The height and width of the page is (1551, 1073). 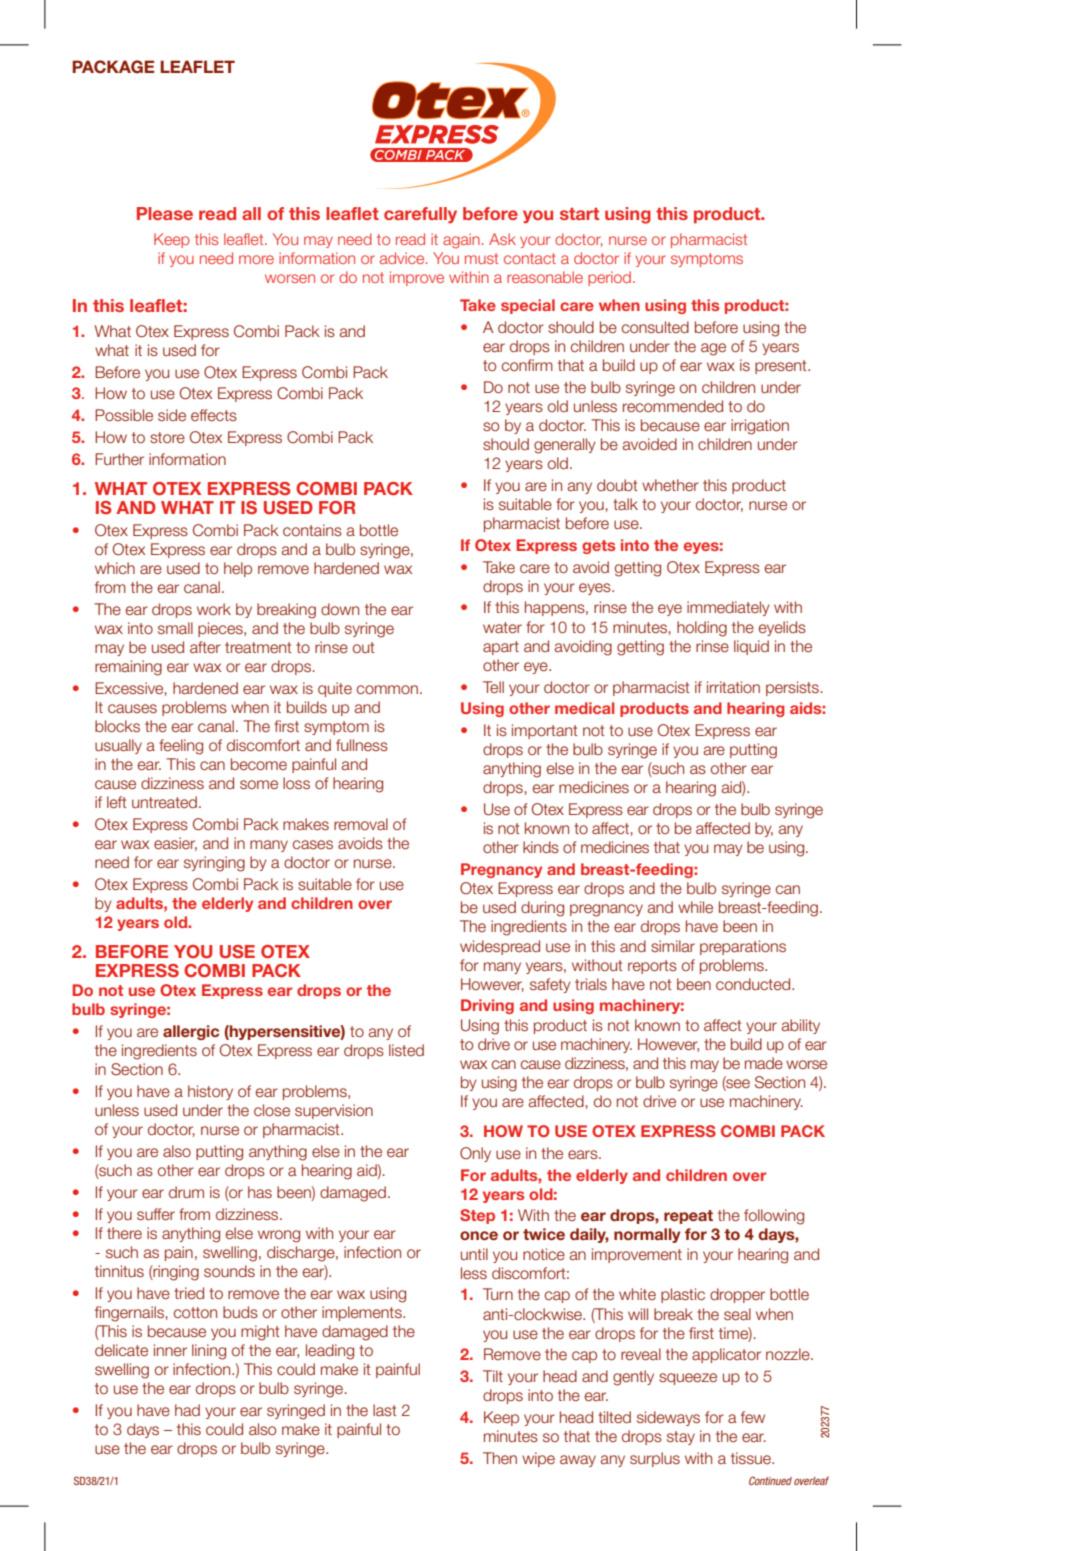 What do you see at coordinates (205, 647) in the page?
I see `after` at bounding box center [205, 647].
